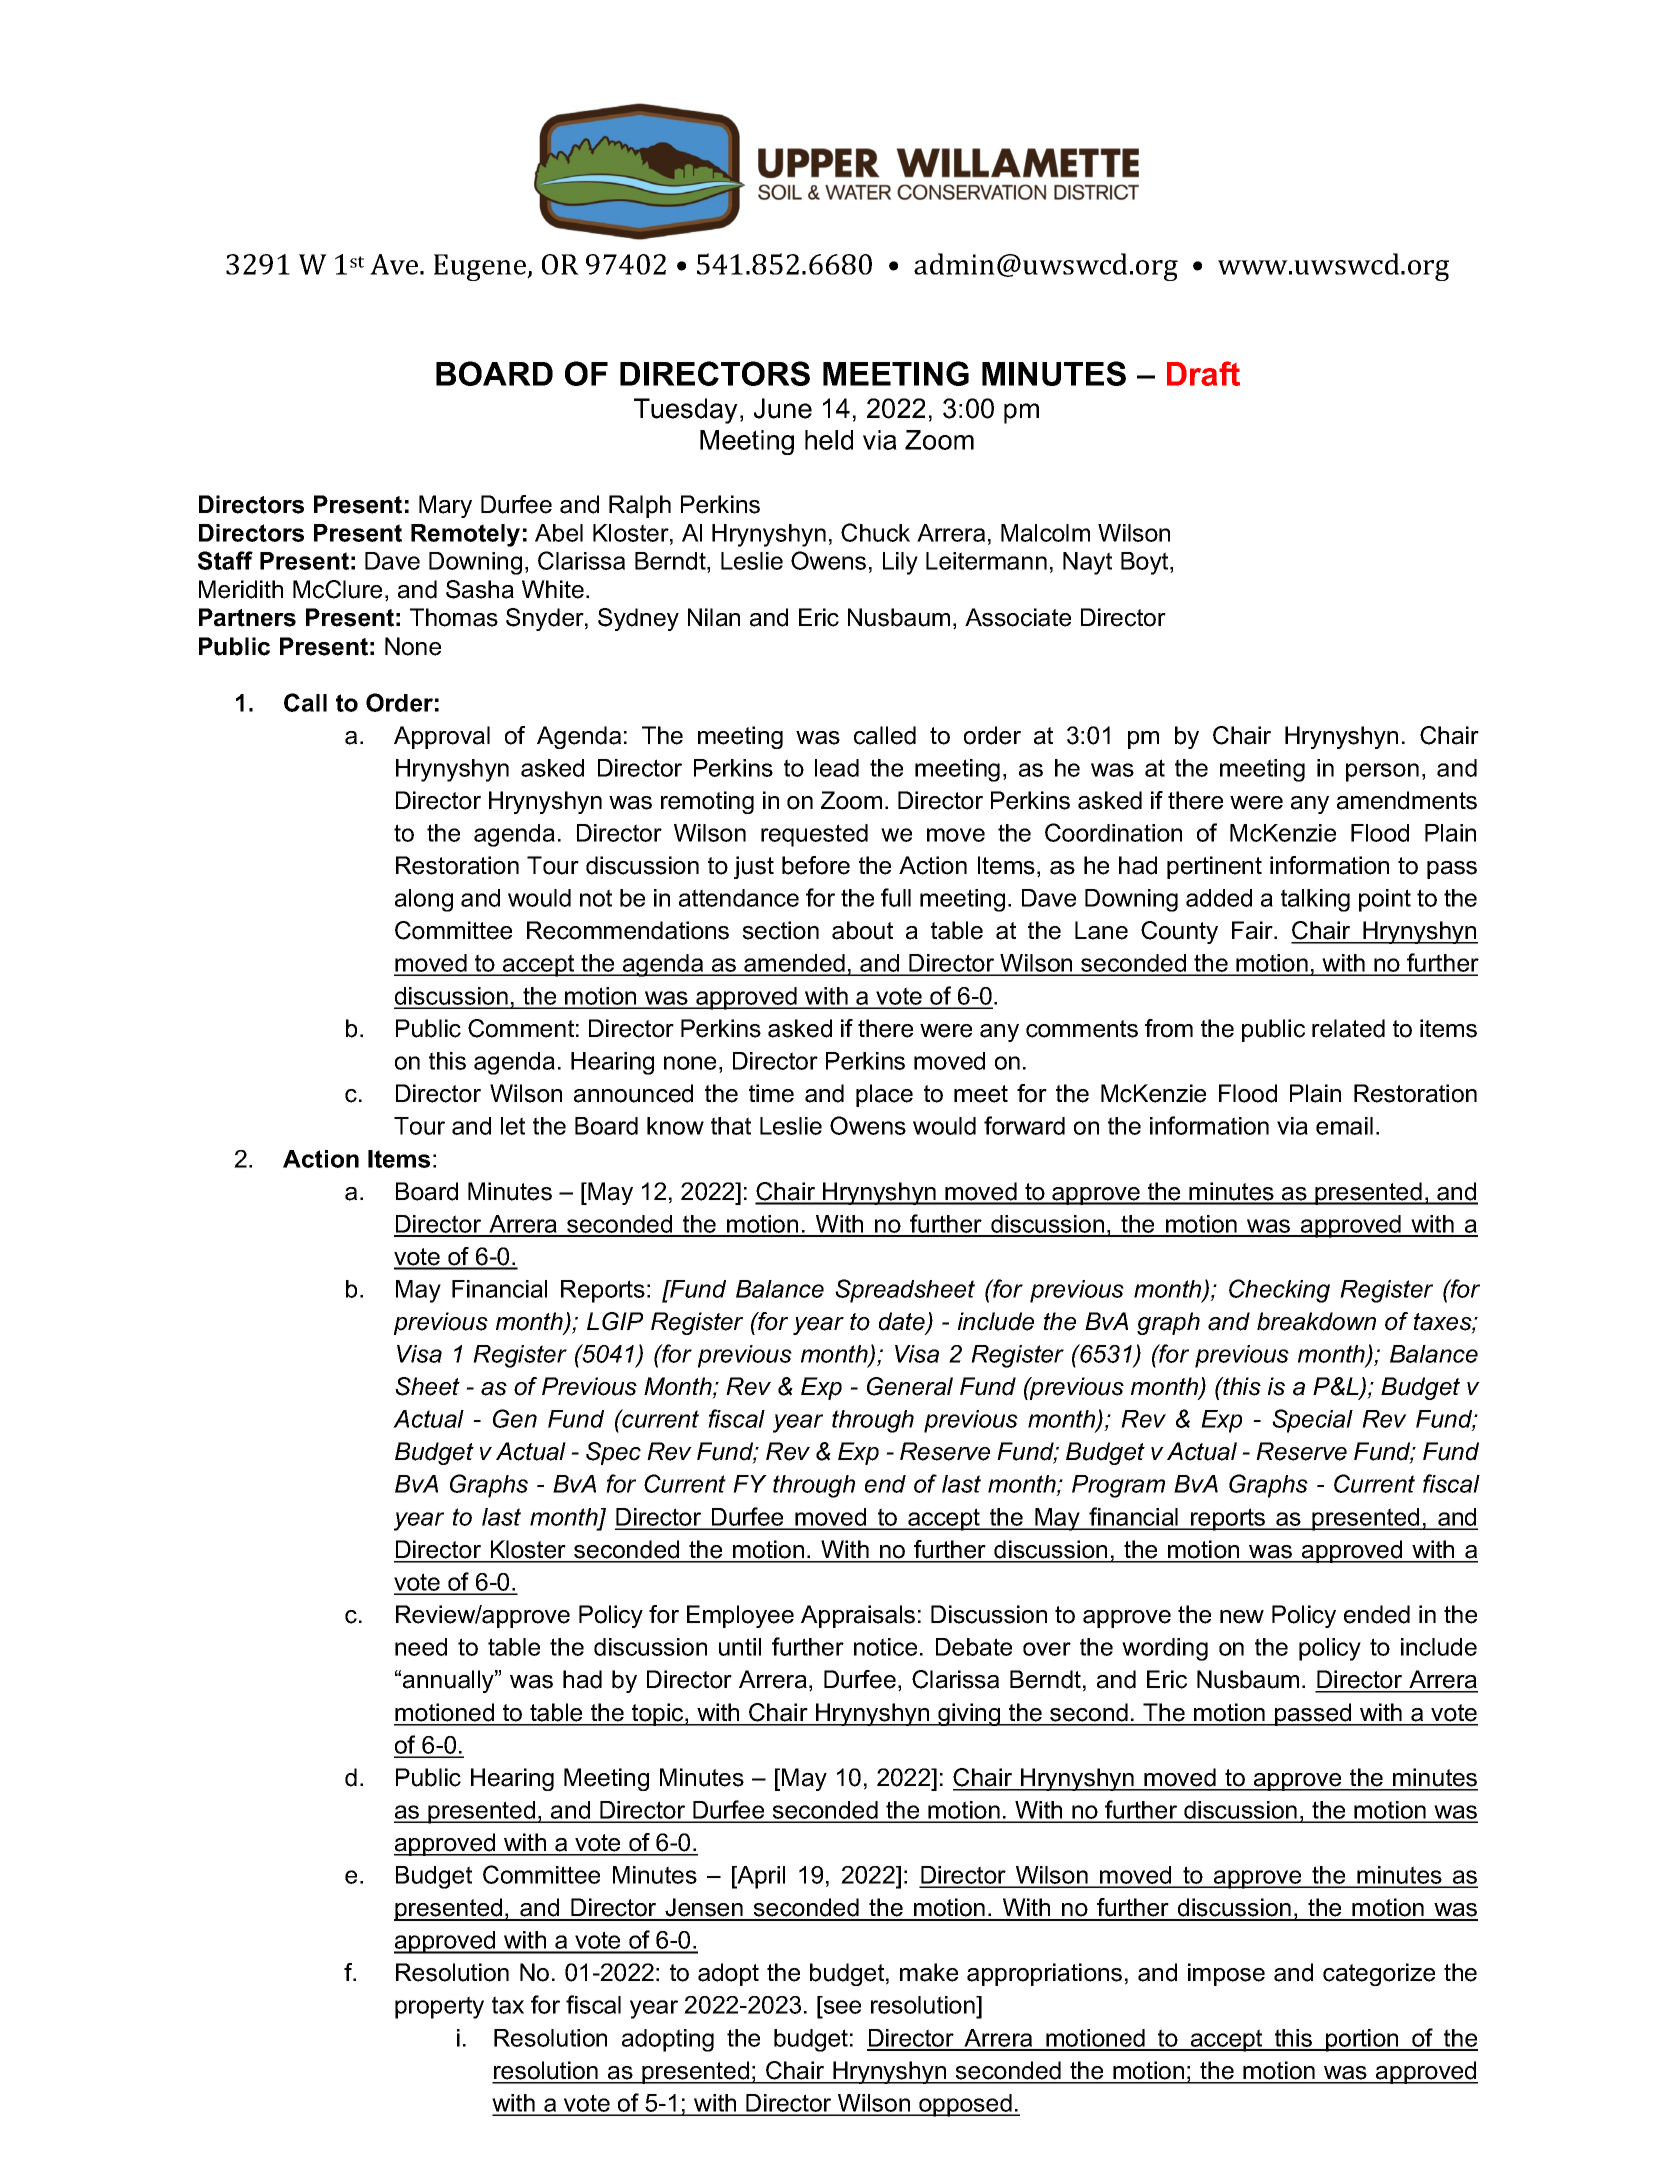 The height and width of the screenshot is (2167, 1675). I want to click on held, so click(829, 440).
